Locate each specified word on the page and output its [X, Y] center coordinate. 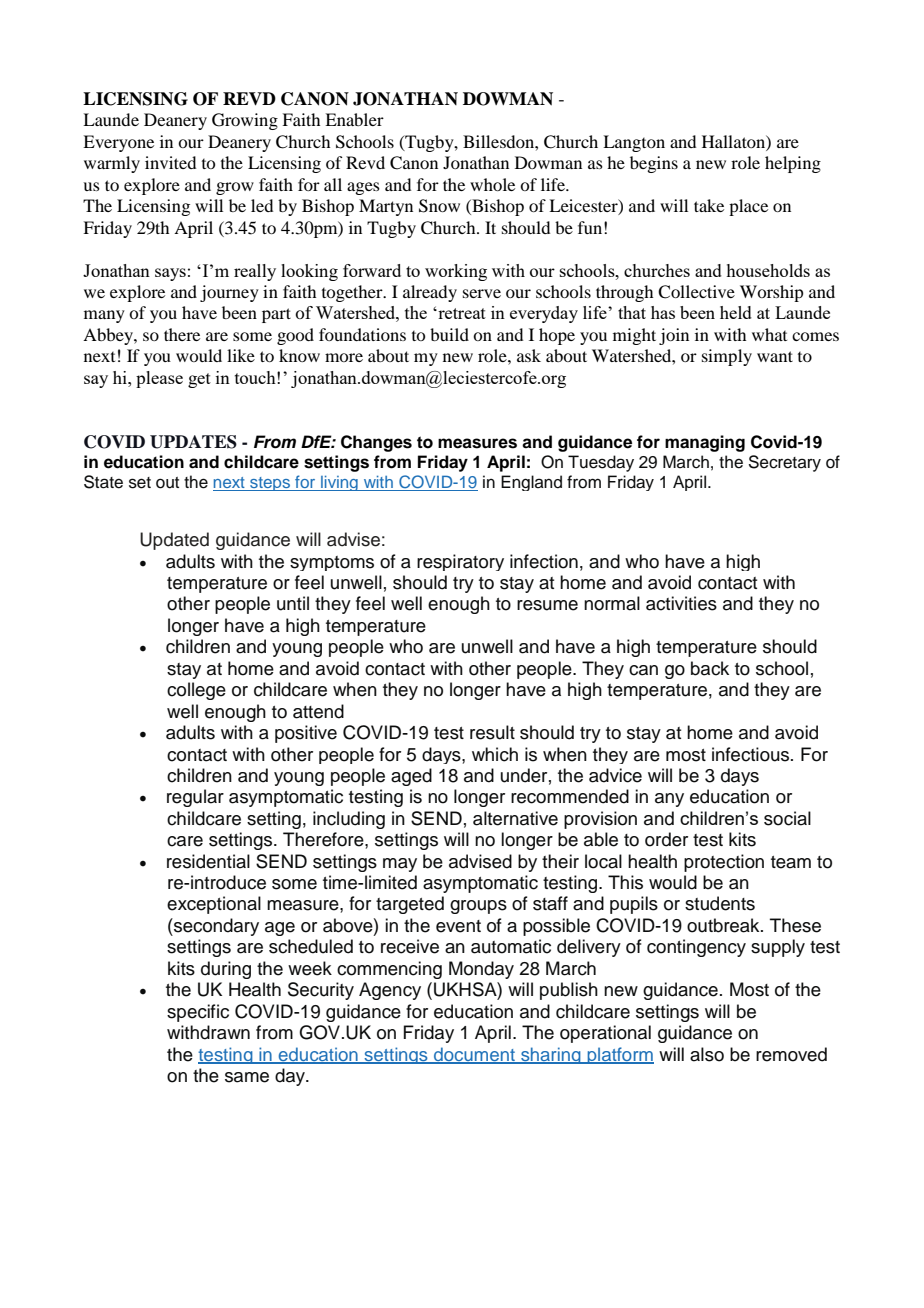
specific [198, 1013]
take [709, 205]
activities [681, 603]
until [293, 603]
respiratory [460, 562]
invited [170, 162]
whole [492, 184]
